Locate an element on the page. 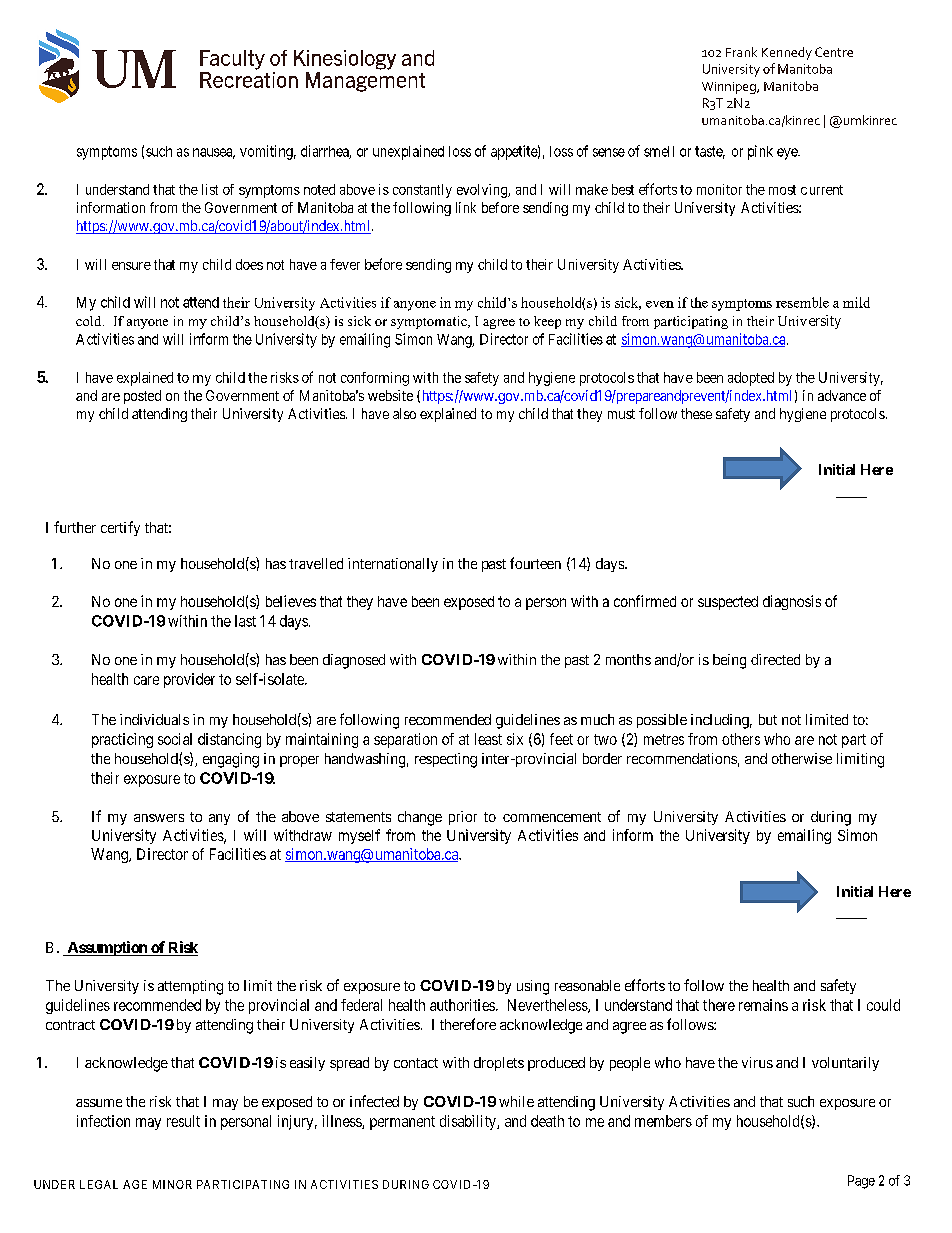 Image resolution: width=952 pixels, height=1233 pixels. diagnosis is located at coordinates (792, 602).
